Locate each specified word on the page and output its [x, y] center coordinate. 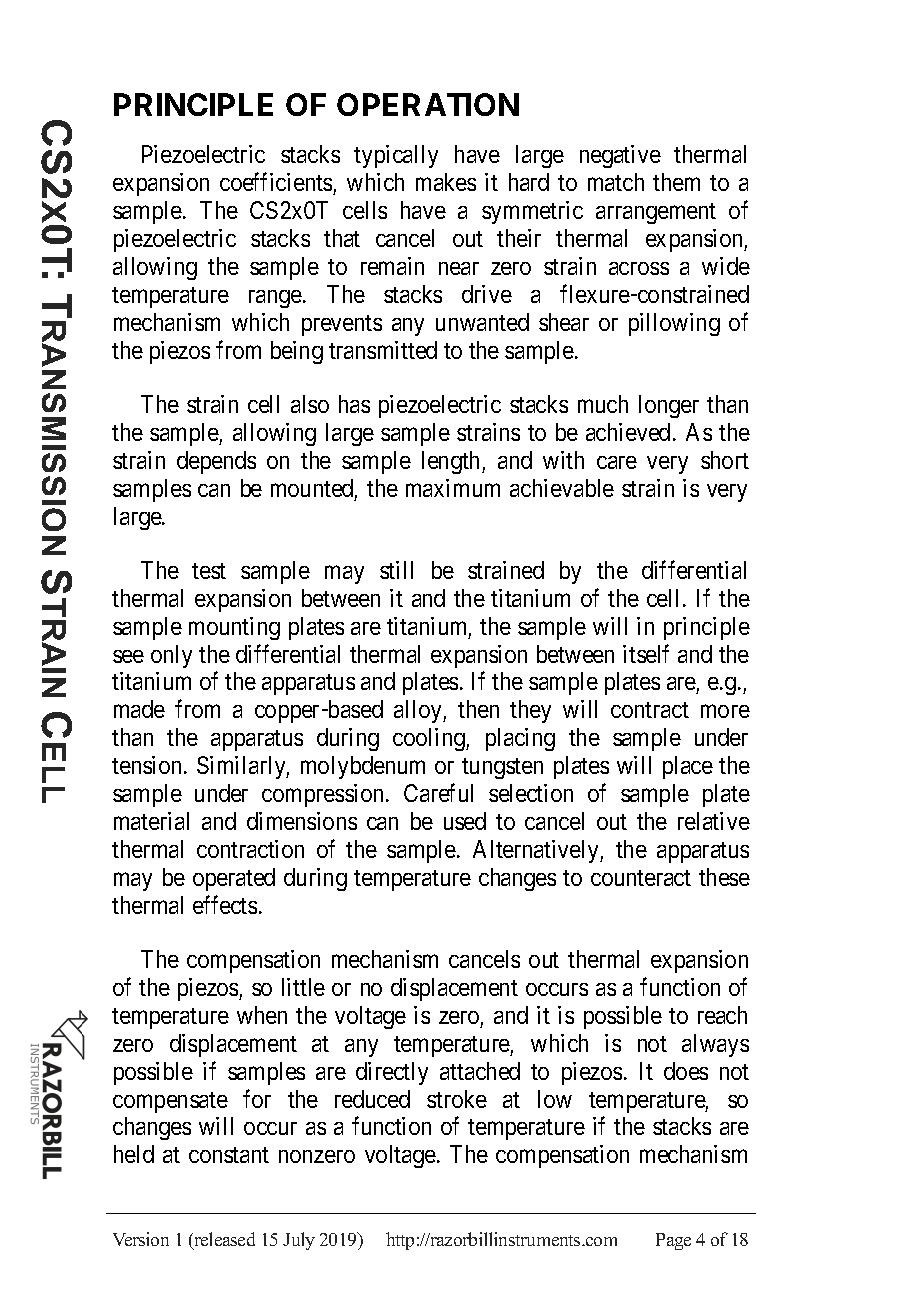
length [452, 462]
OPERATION [428, 104]
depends [216, 462]
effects [225, 904]
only [171, 656]
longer [669, 406]
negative [620, 156]
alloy [419, 711]
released [223, 1240]
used [465, 821]
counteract [641, 878]
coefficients [276, 182]
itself [646, 653]
